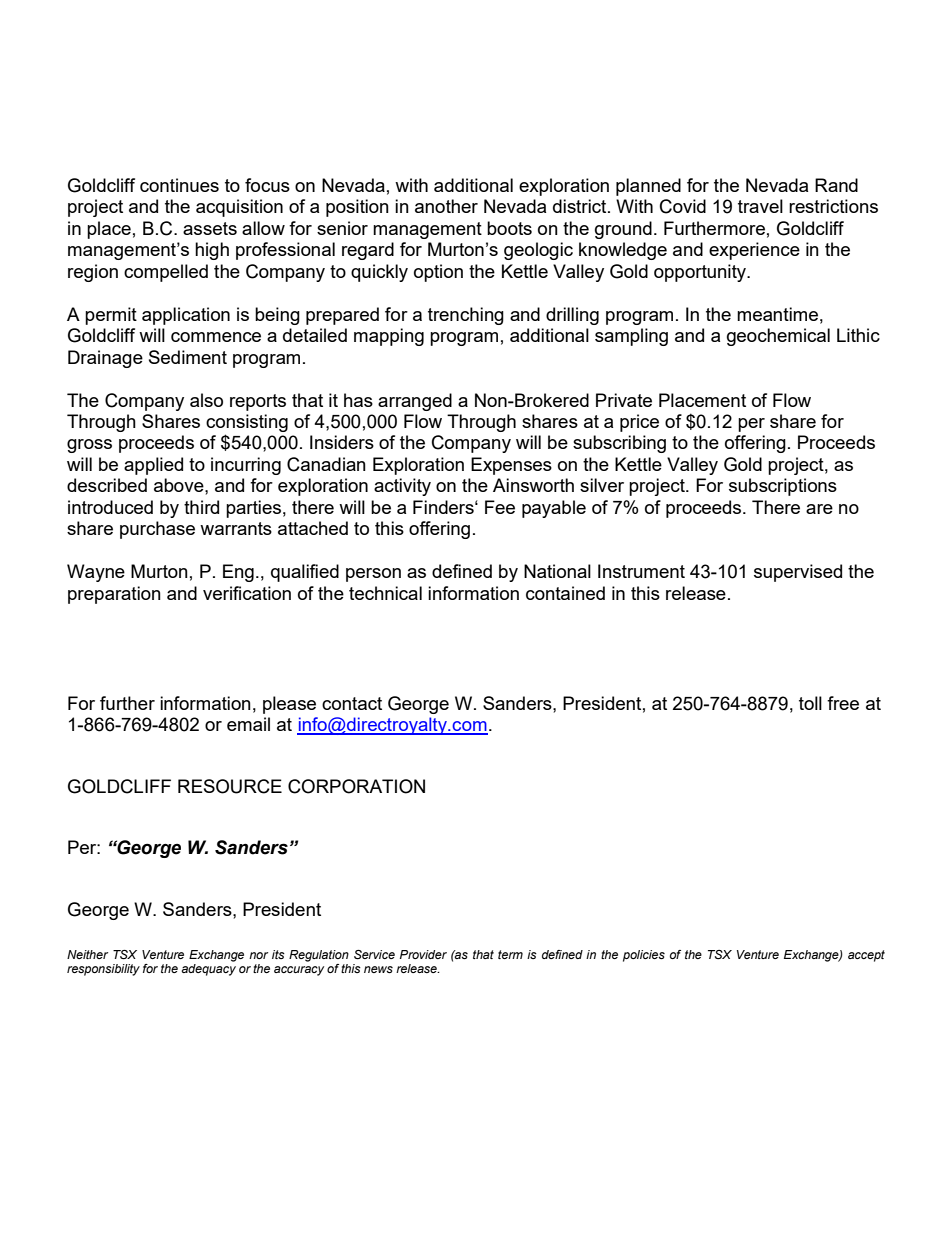 The width and height of the screenshot is (952, 1233). I want to click on supervised, so click(798, 573).
